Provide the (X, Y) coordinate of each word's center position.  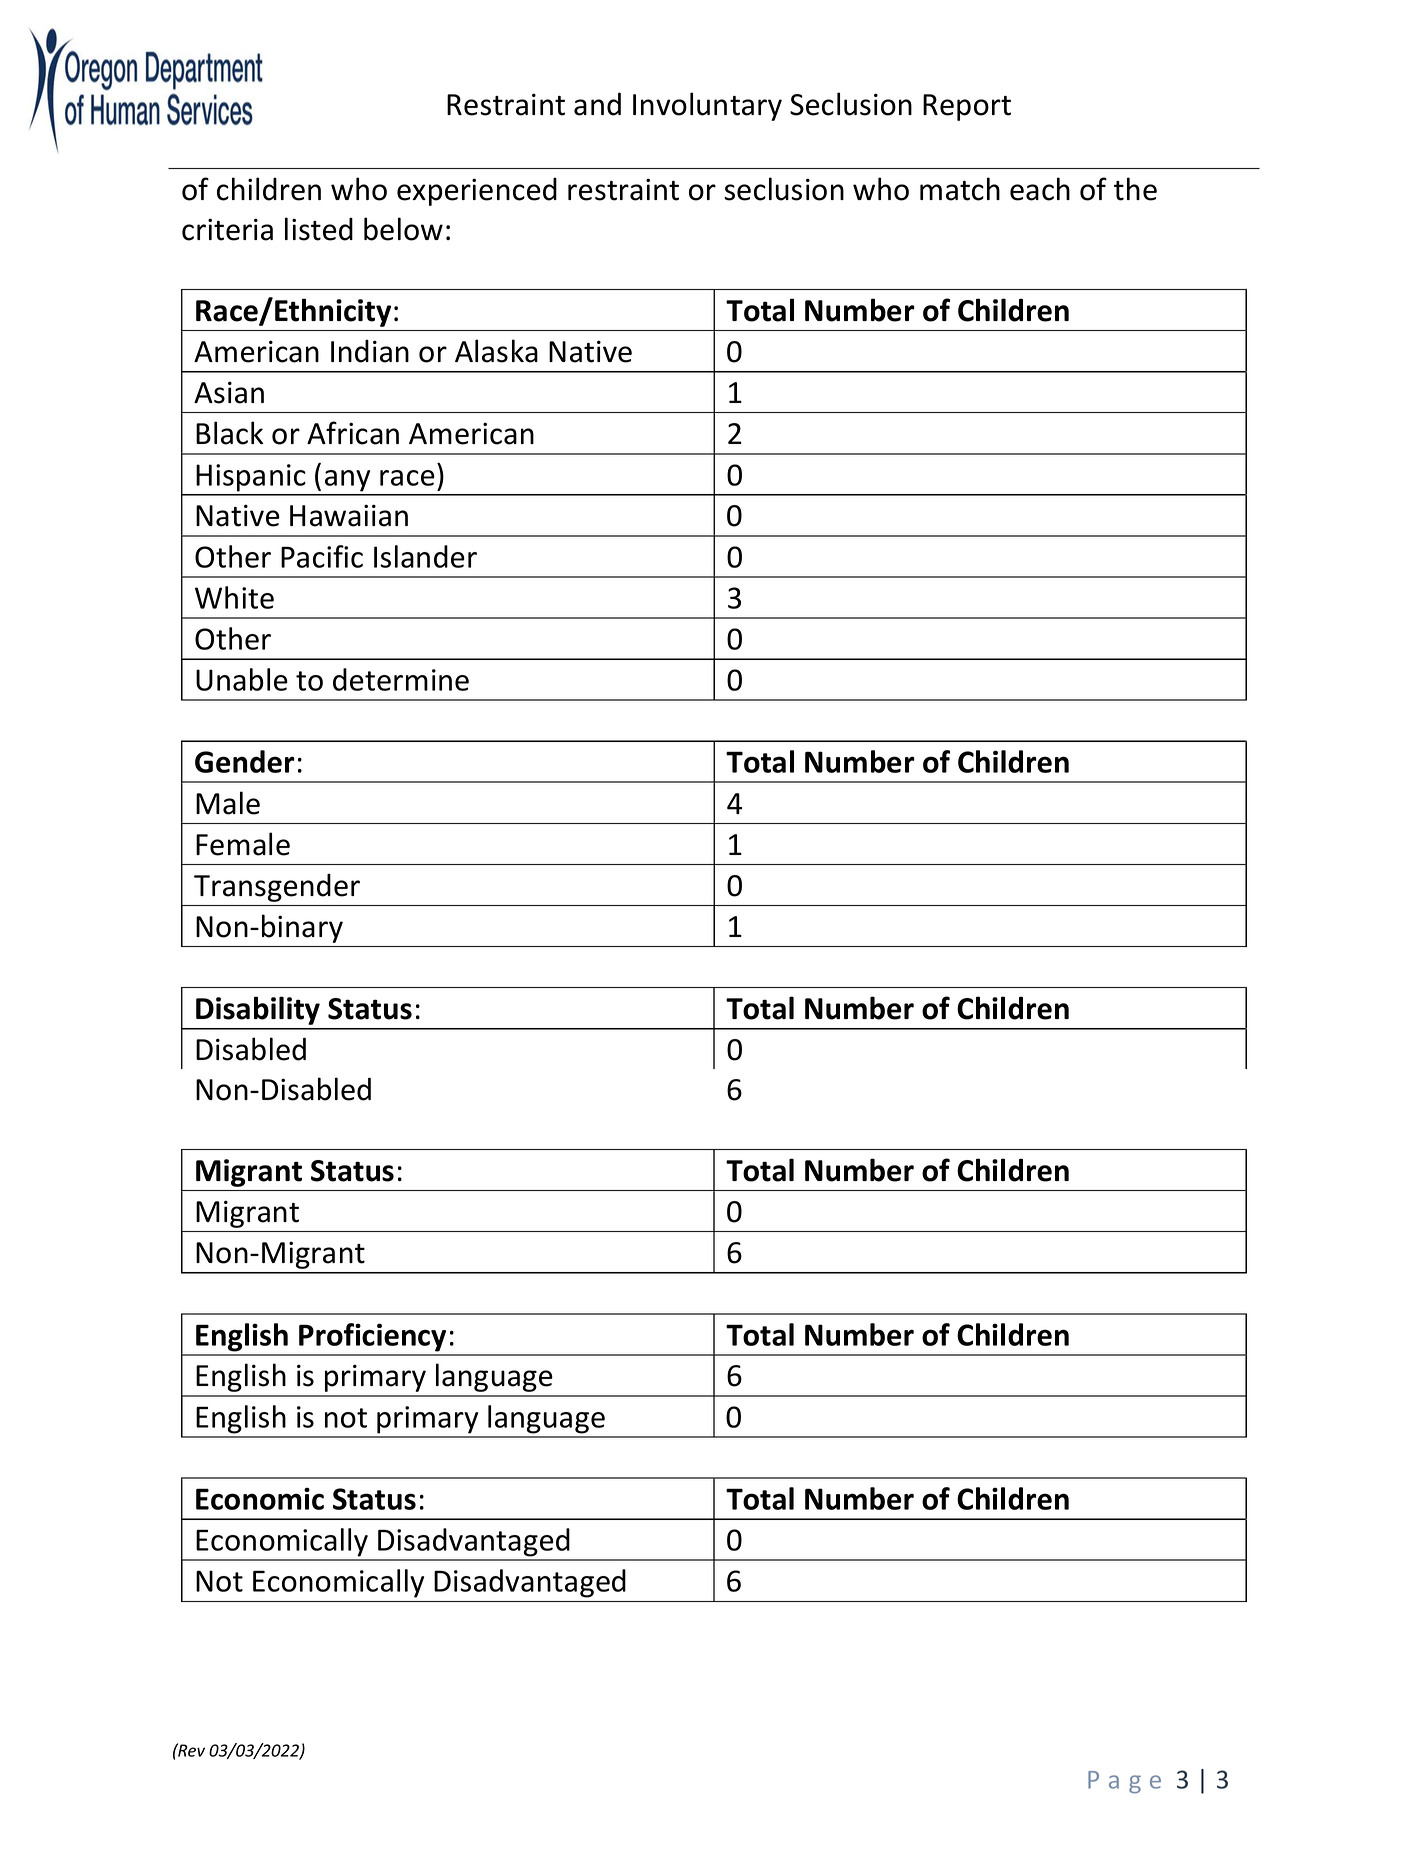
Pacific (322, 556)
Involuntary (707, 106)
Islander (425, 556)
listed (319, 229)
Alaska (496, 351)
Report (967, 107)
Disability (258, 1010)
